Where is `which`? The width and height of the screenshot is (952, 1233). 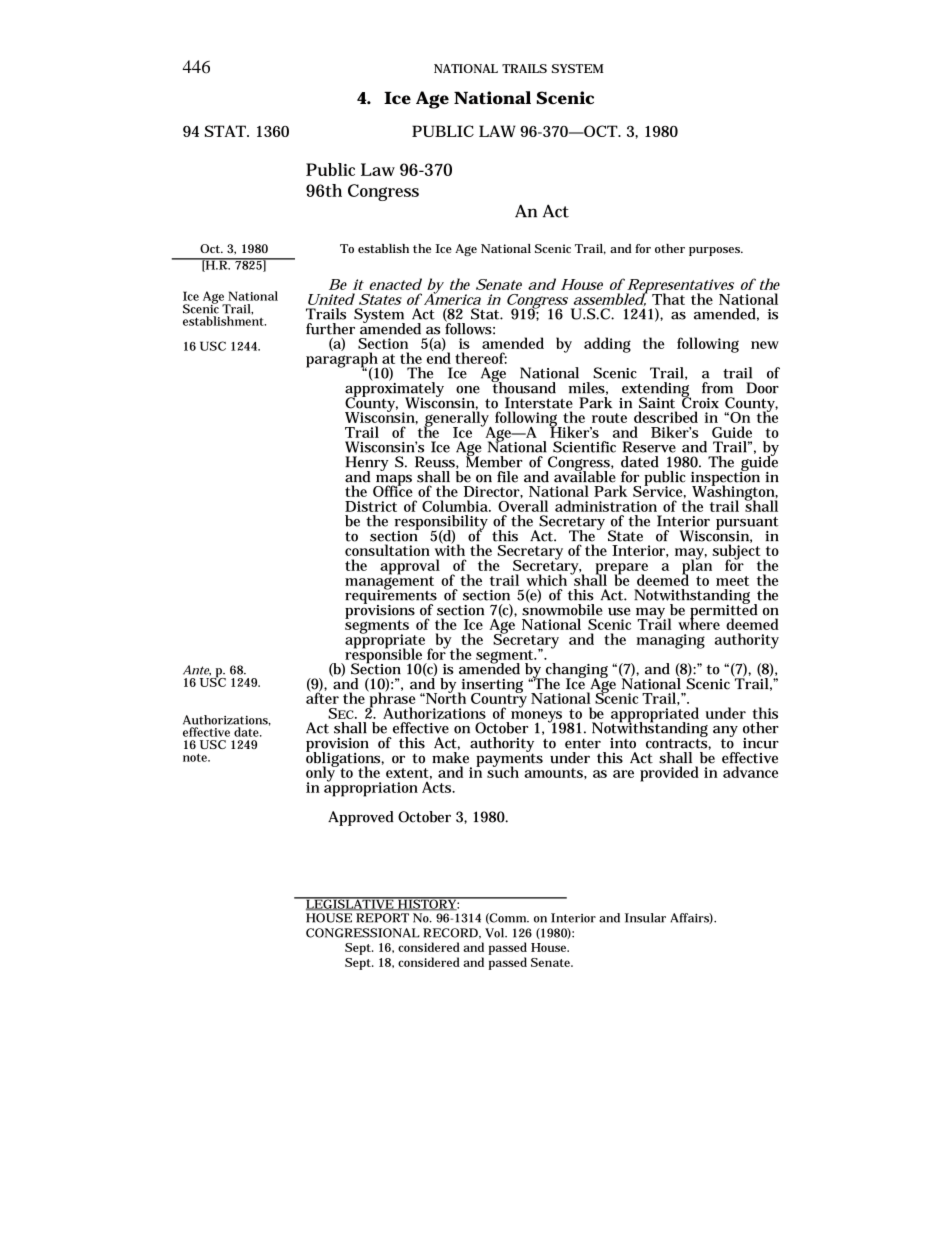 which is located at coordinates (546, 580).
